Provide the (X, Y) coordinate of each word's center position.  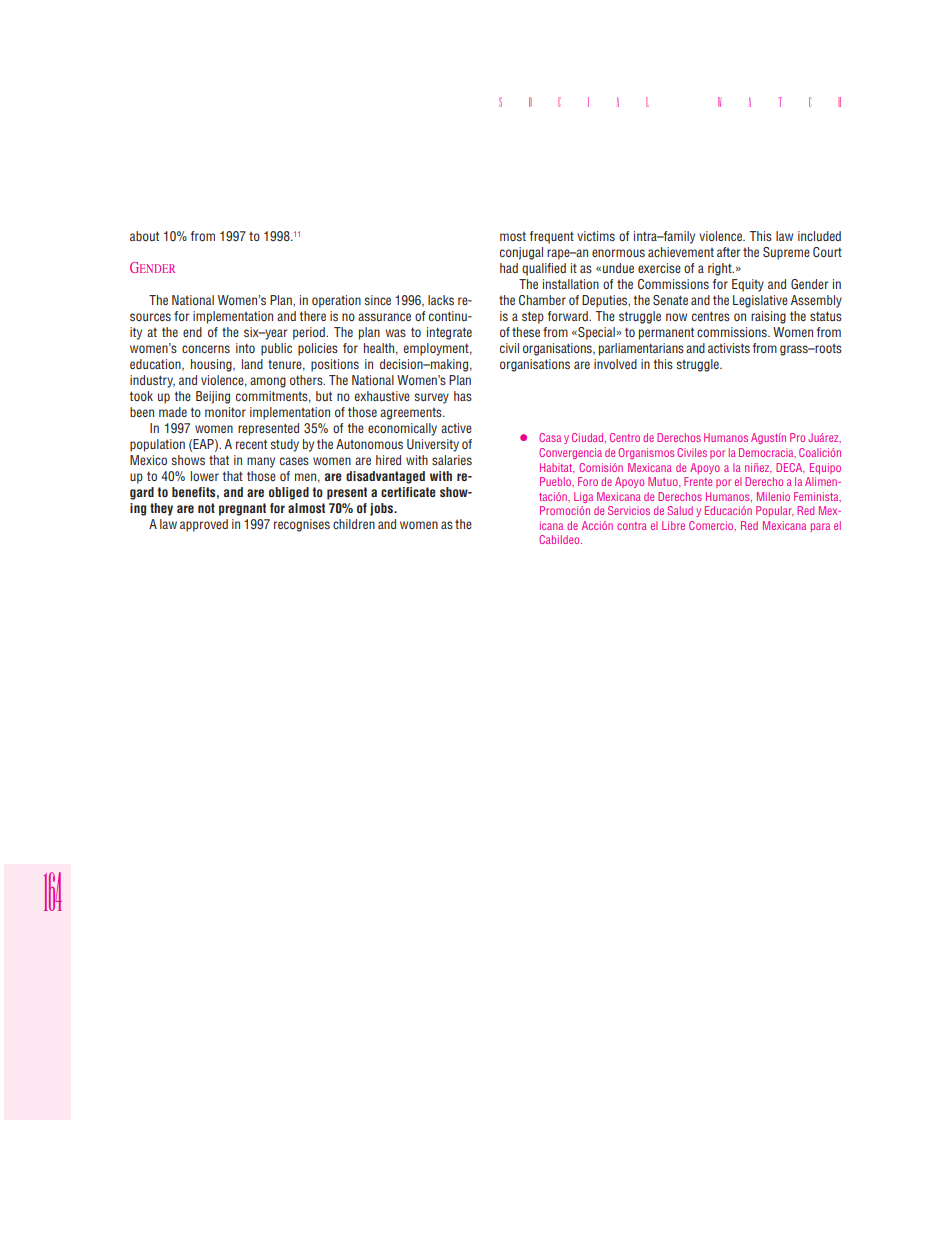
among (268, 382)
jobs (382, 509)
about (144, 236)
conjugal (521, 253)
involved (615, 364)
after (728, 252)
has (463, 396)
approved (204, 525)
